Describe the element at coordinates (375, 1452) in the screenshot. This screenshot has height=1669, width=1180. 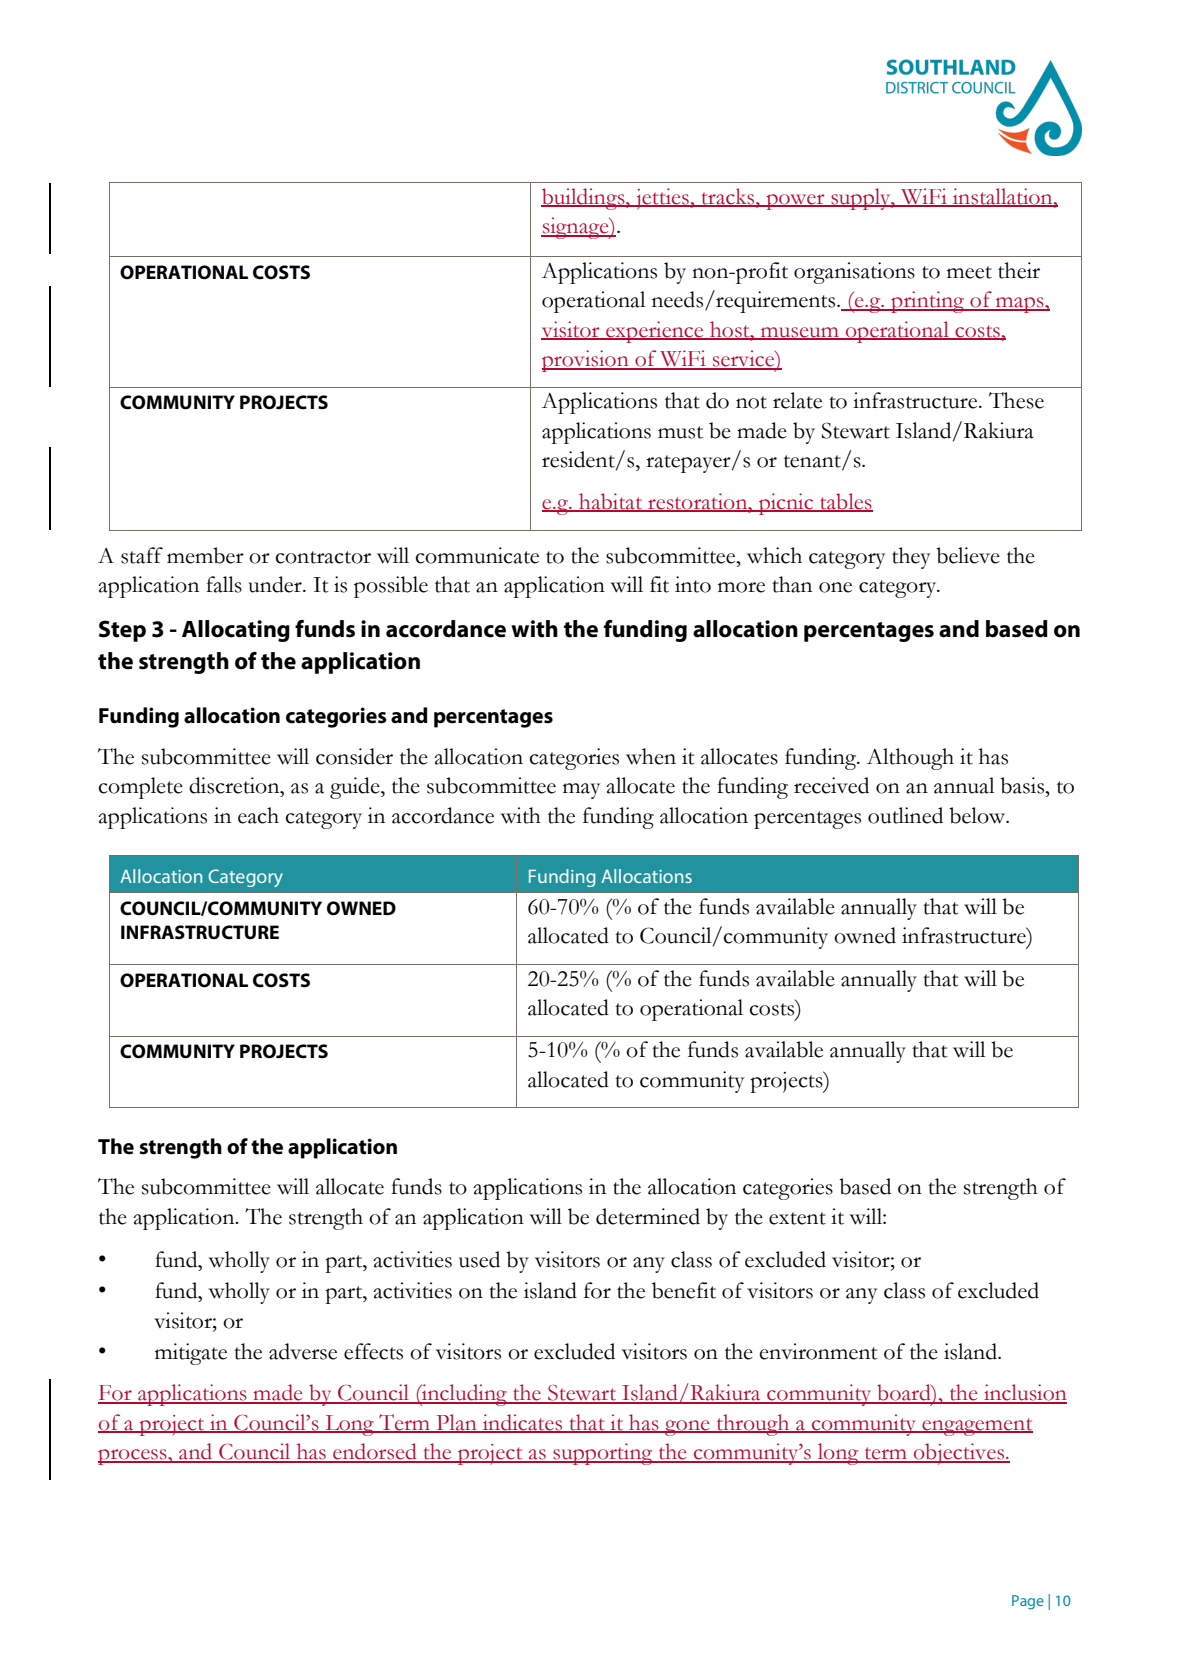
I see `endorsed` at that location.
